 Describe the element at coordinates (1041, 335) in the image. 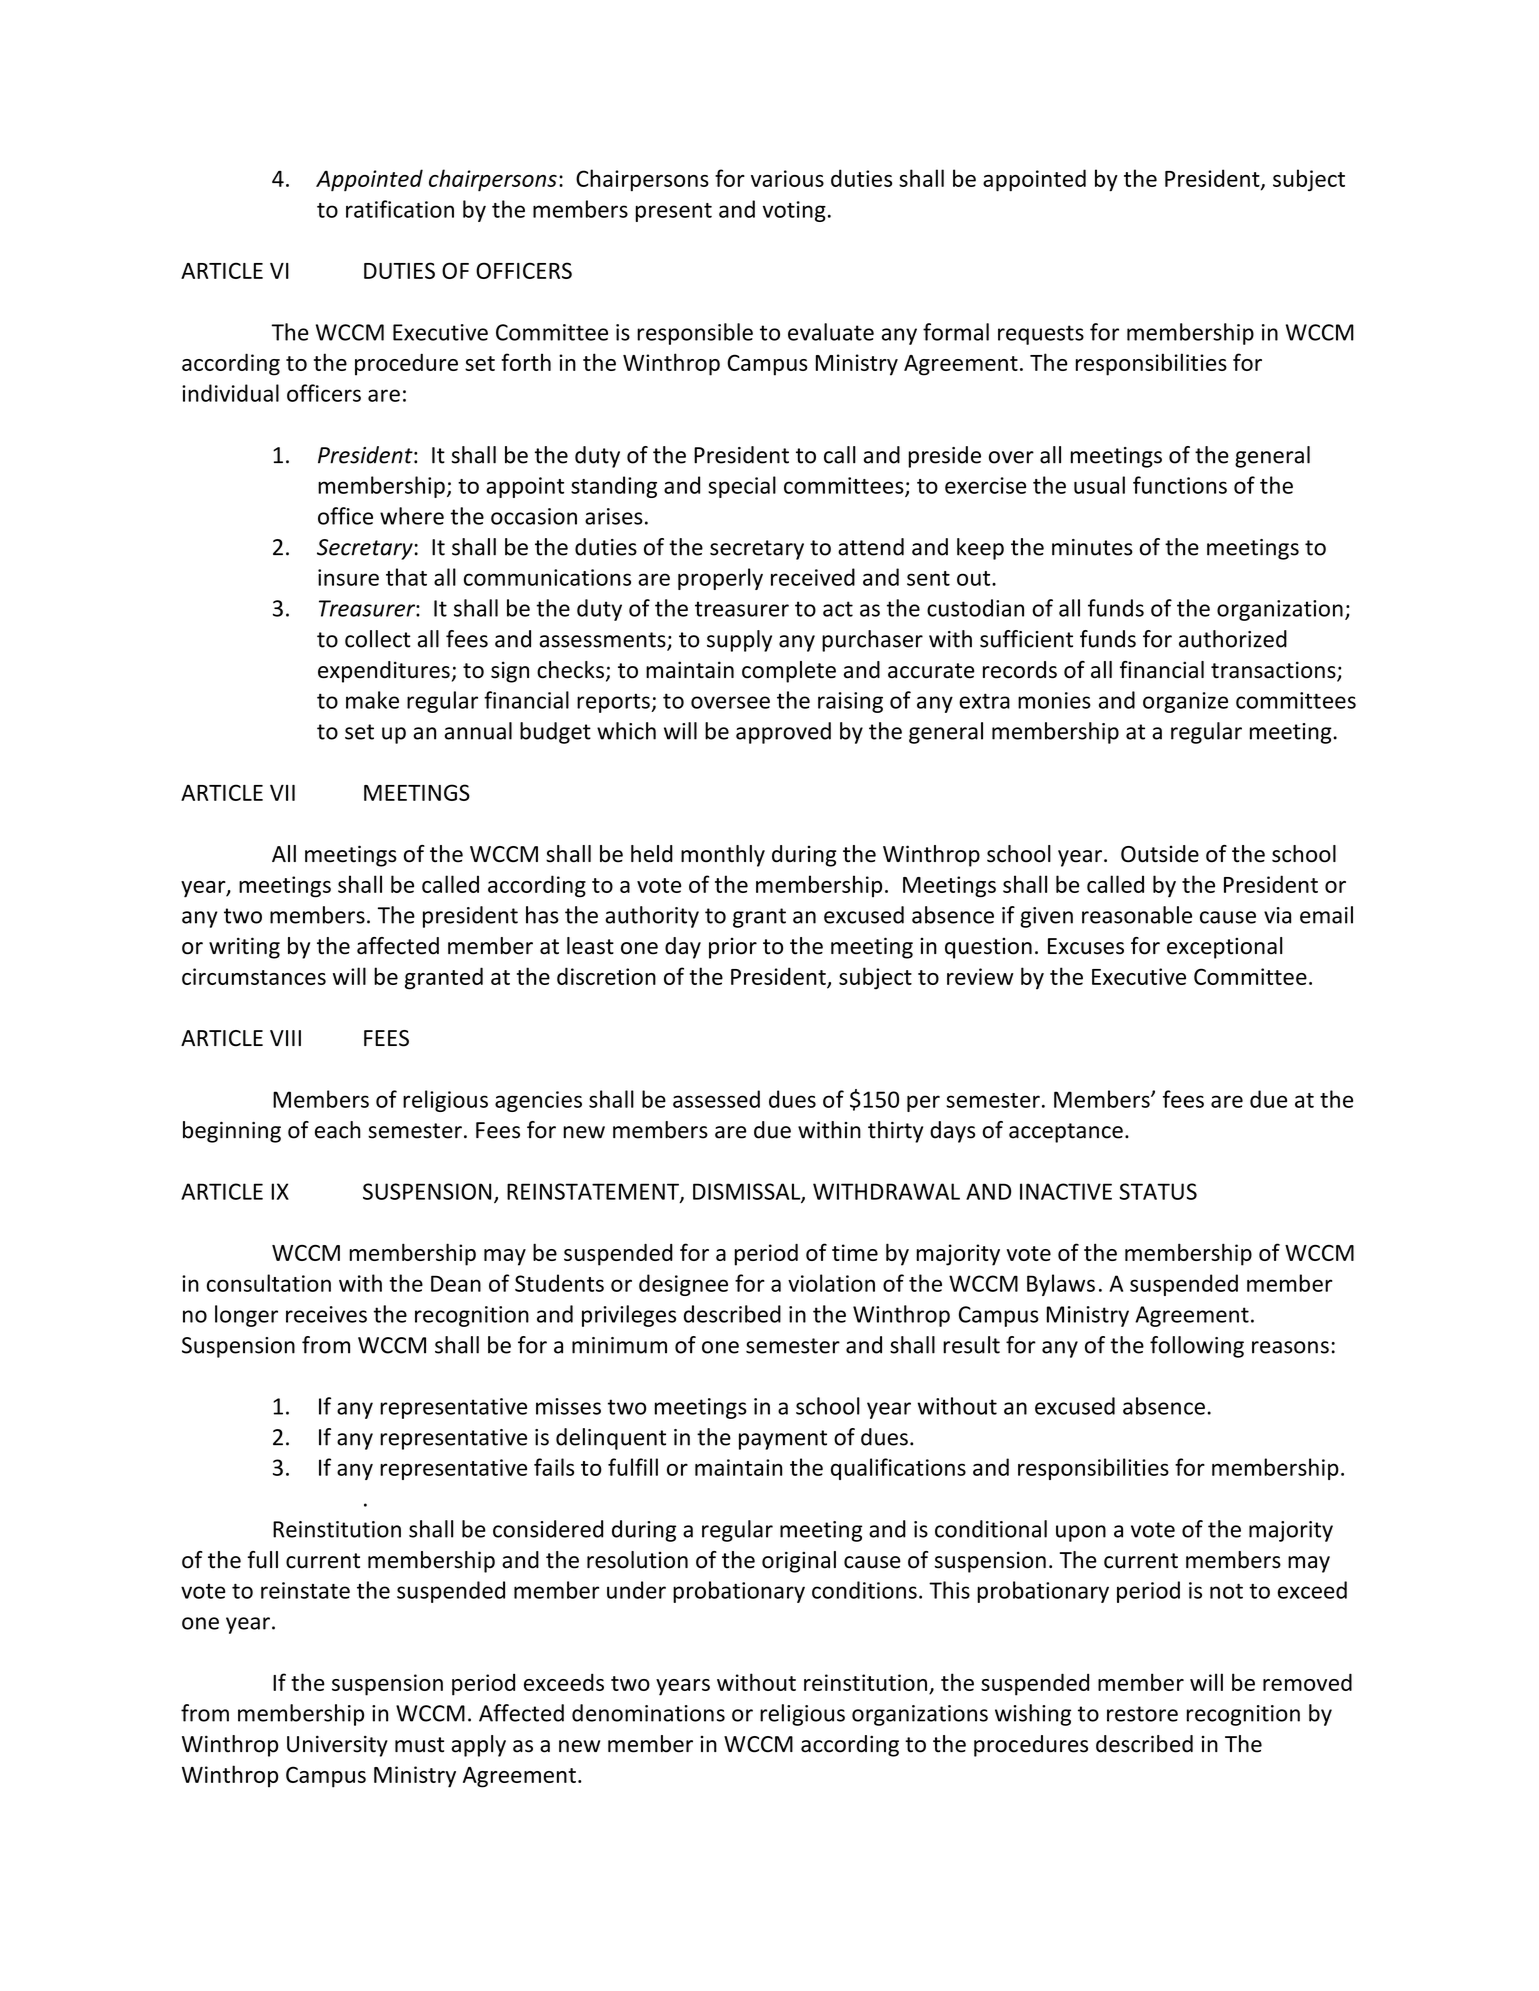

I see `requests` at that location.
